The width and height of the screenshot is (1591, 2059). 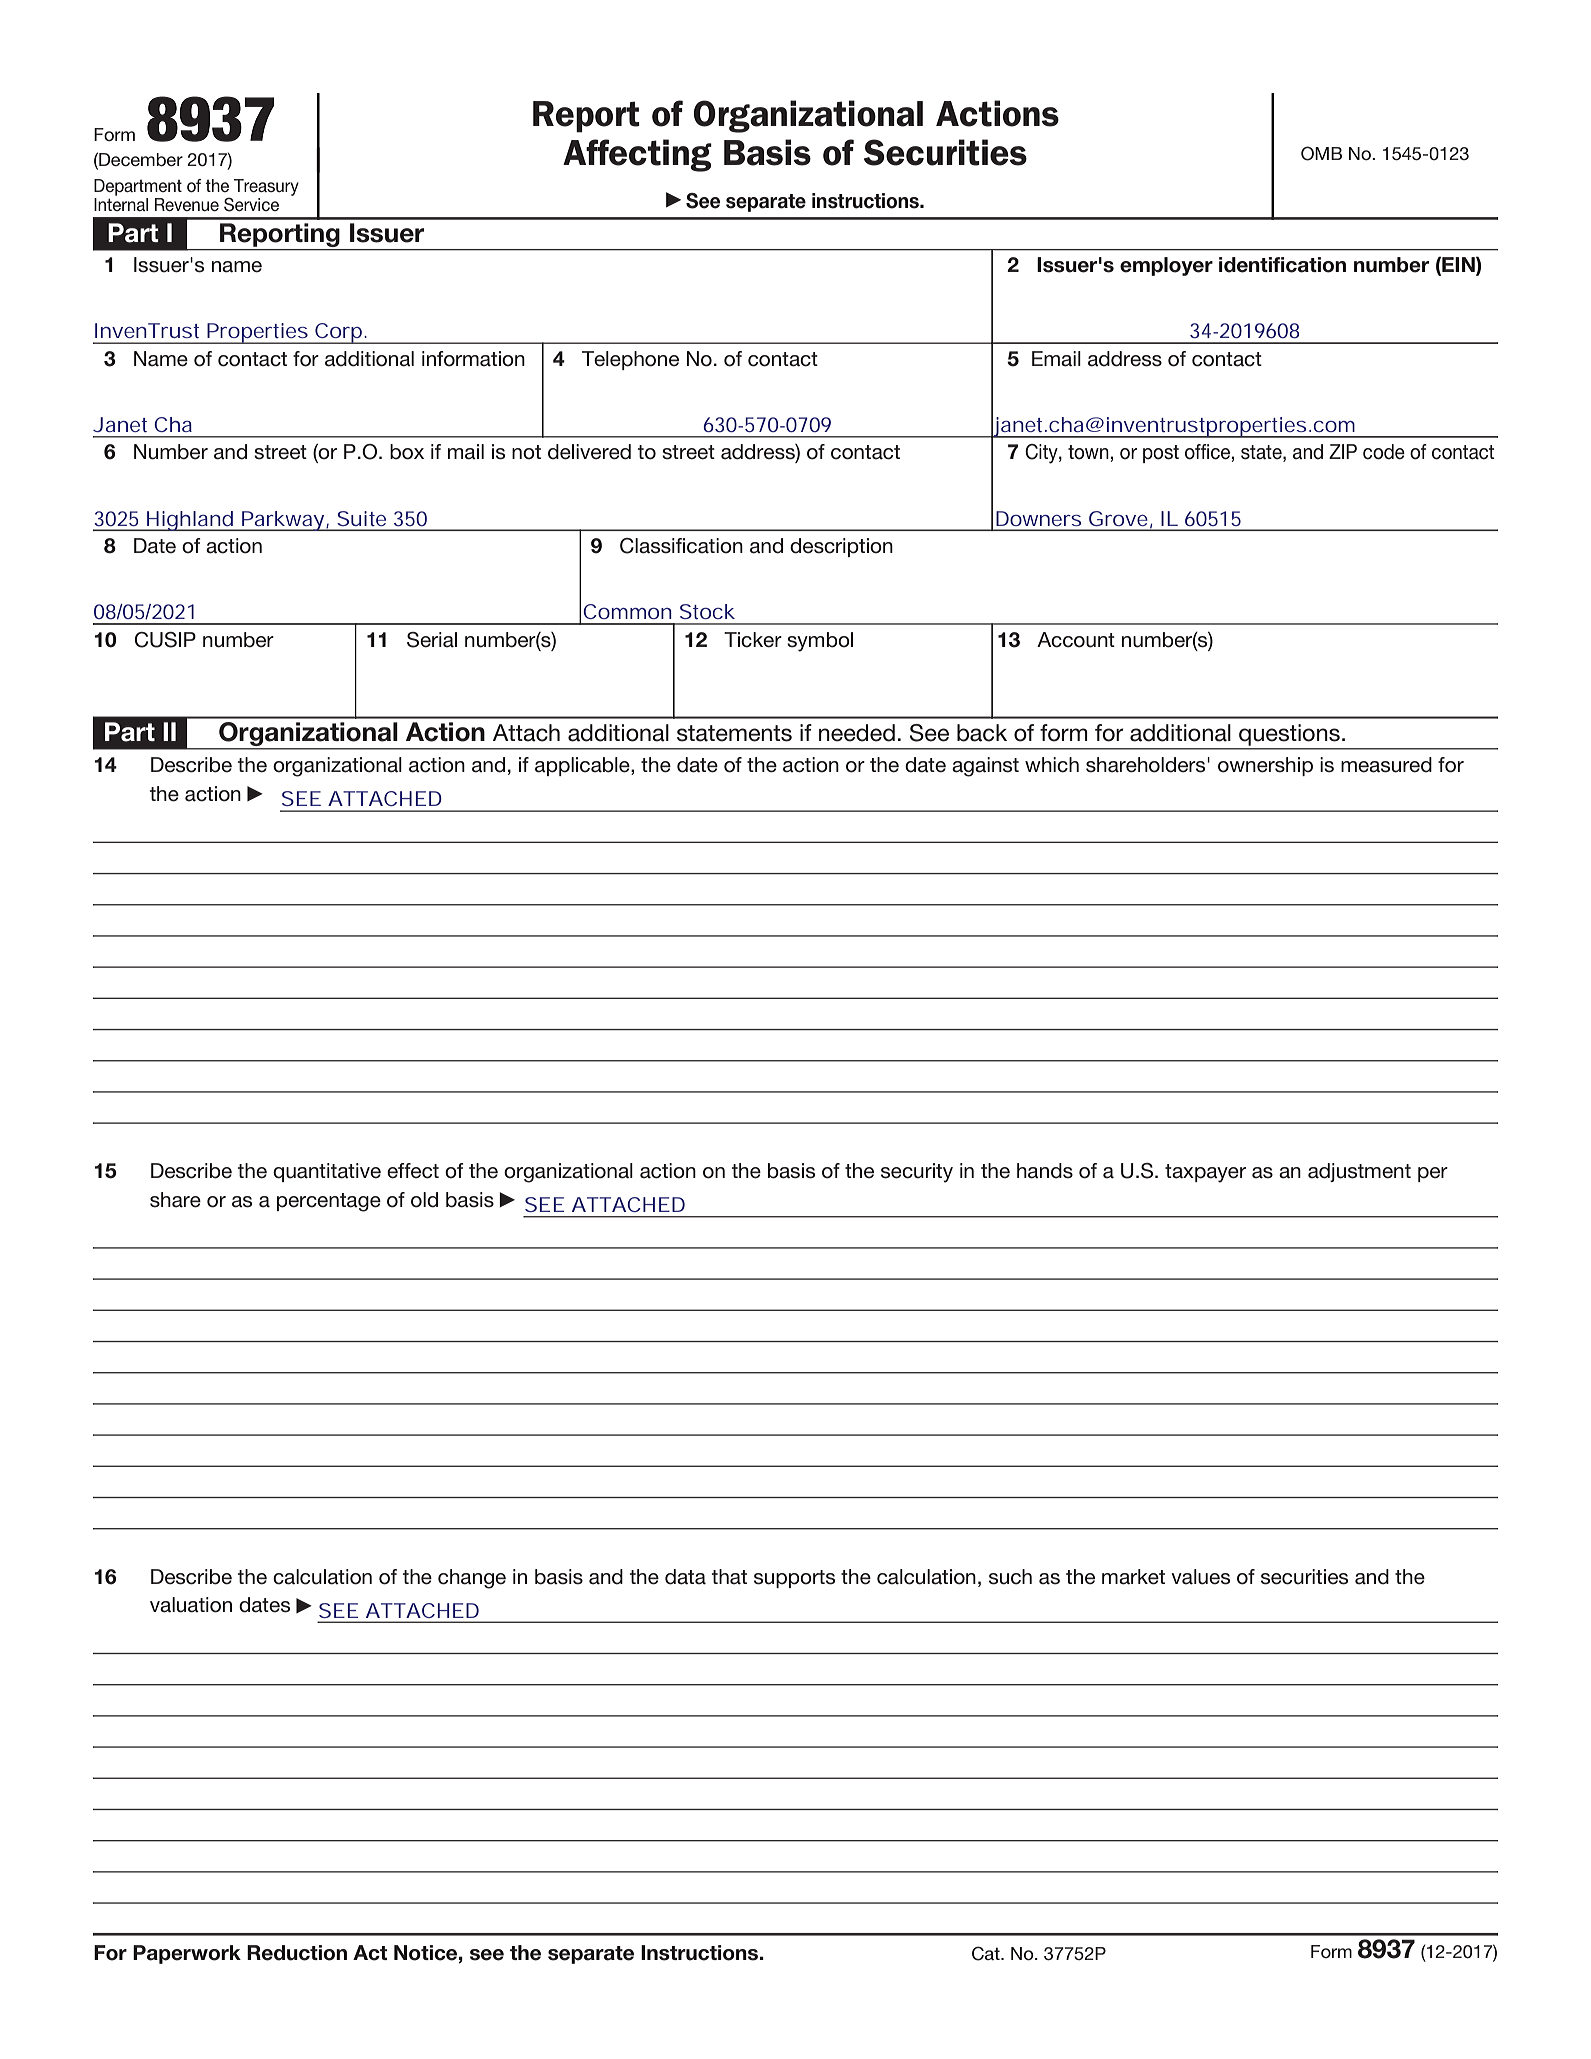 What do you see at coordinates (1282, 265) in the screenshot?
I see `identification` at bounding box center [1282, 265].
